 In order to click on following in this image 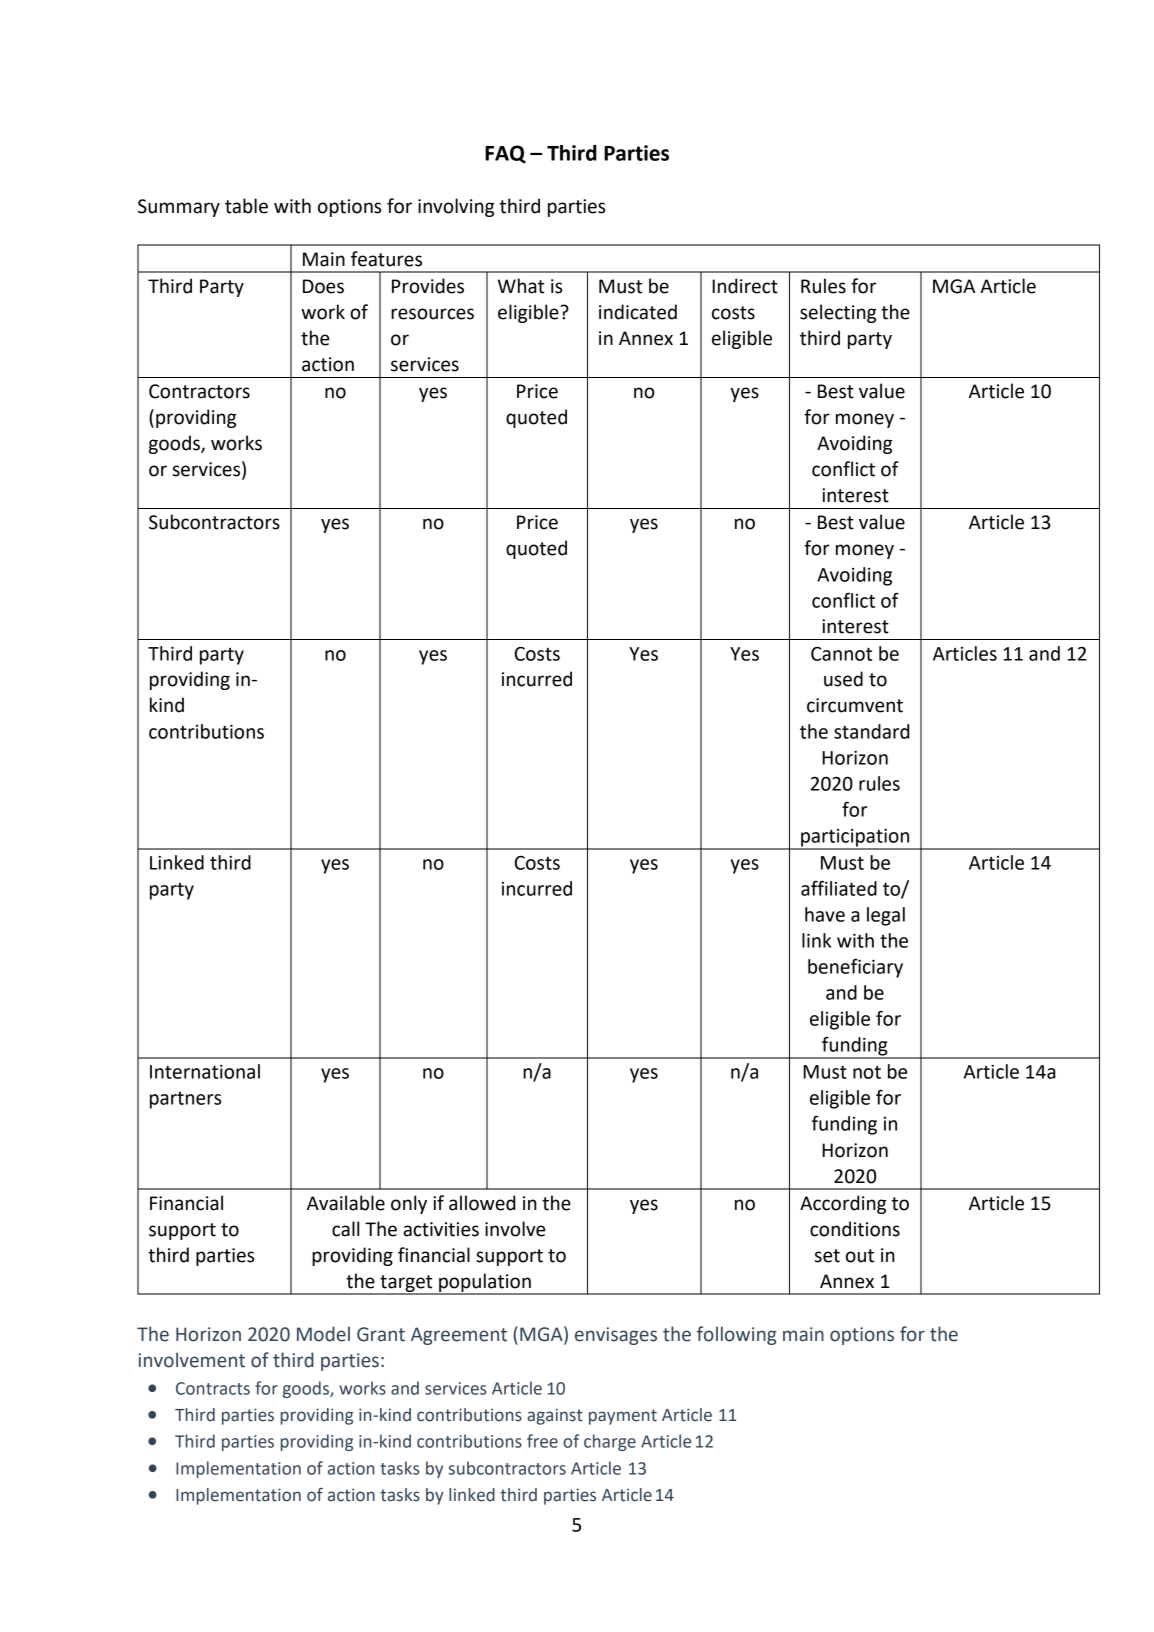, I will do `click(737, 1335)`.
